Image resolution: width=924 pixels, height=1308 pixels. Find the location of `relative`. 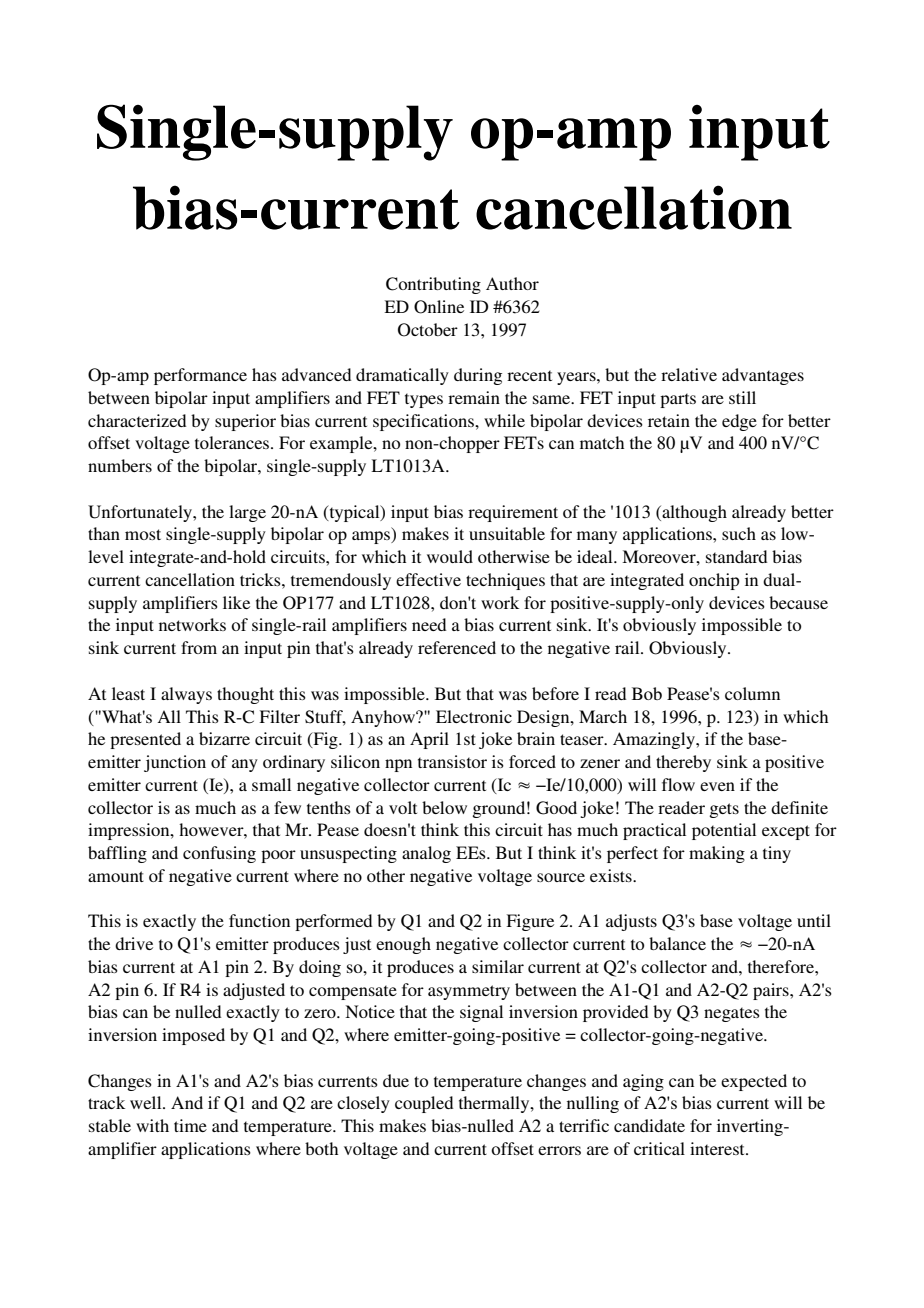

relative is located at coordinates (689, 374).
